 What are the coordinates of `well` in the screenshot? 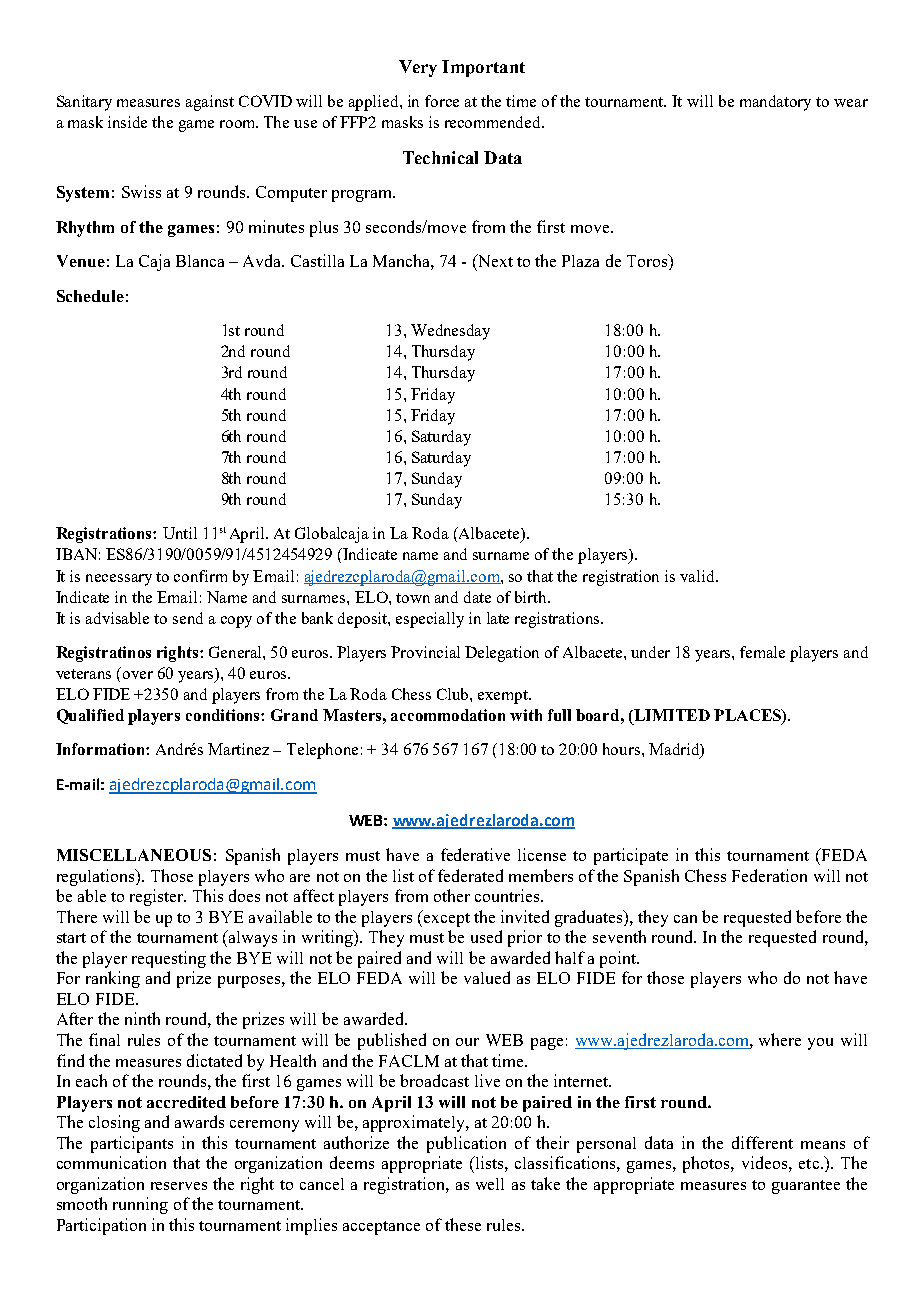 It's located at (490, 1184).
